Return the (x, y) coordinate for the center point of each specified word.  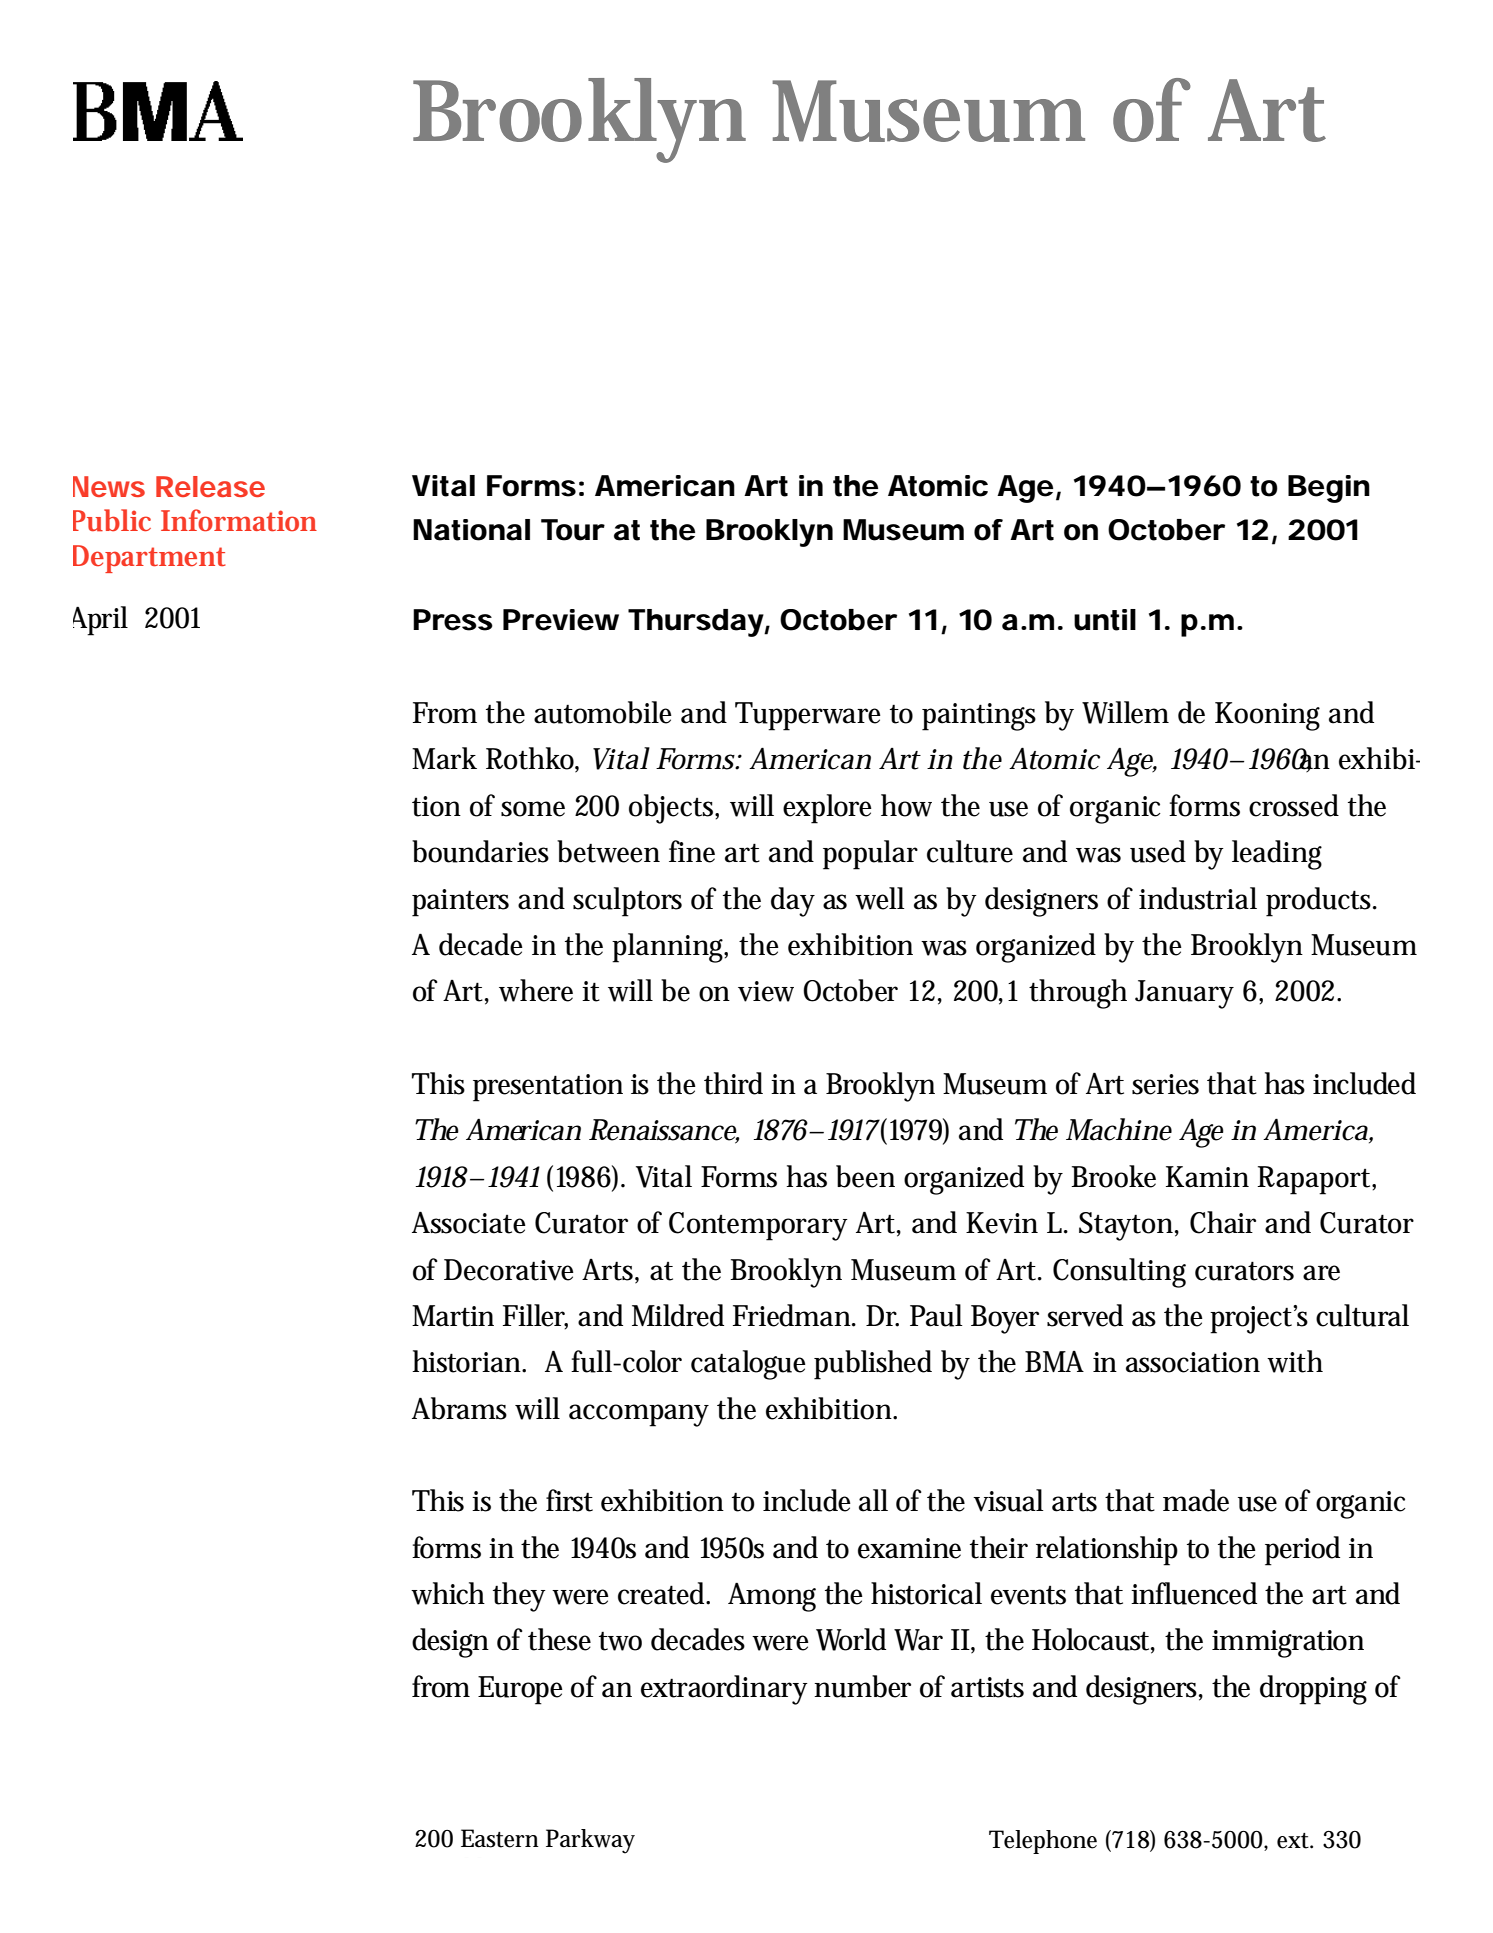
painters (460, 903)
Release (210, 486)
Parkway (590, 1841)
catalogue (748, 1365)
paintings (979, 717)
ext (1295, 1841)
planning (670, 948)
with (1295, 1361)
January (1184, 994)
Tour (573, 530)
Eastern (500, 1838)
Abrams (459, 1408)
